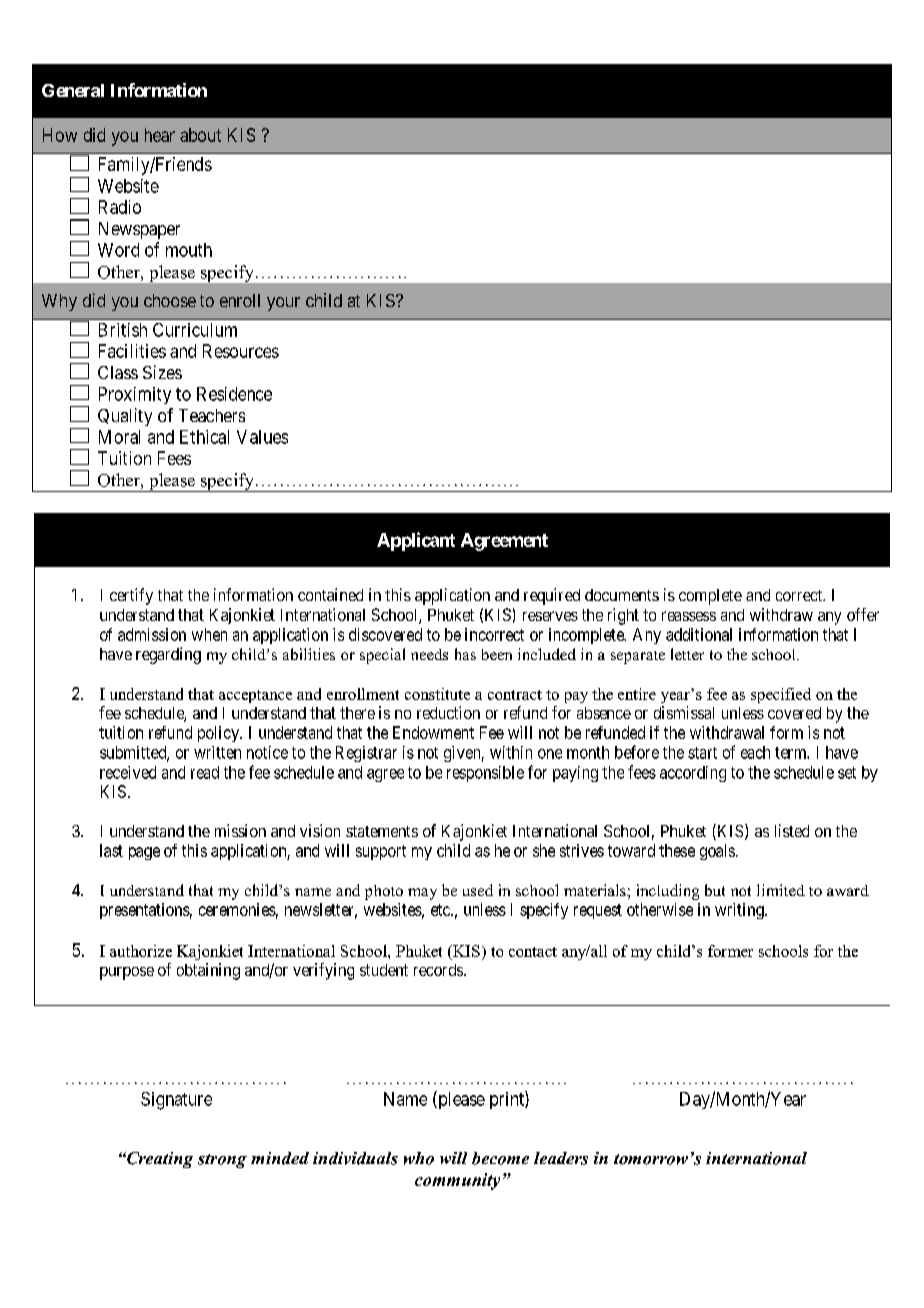  I want to click on additional, so click(699, 634).
